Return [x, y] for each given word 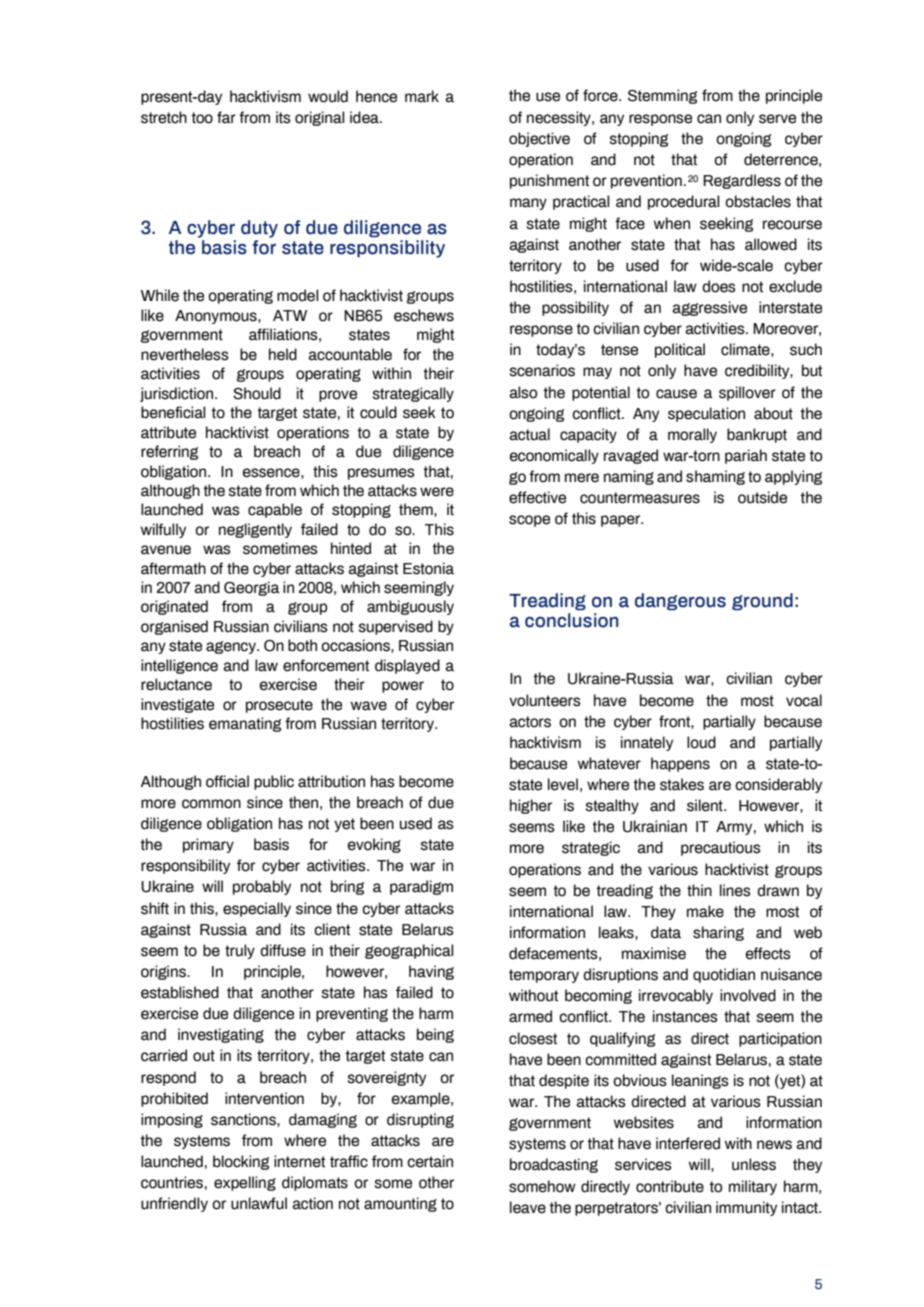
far [226, 117]
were [437, 492]
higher [531, 806]
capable [275, 510]
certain [430, 1161]
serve [777, 119]
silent [706, 805]
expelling [245, 1183]
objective [539, 139]
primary [208, 845]
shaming [715, 477]
